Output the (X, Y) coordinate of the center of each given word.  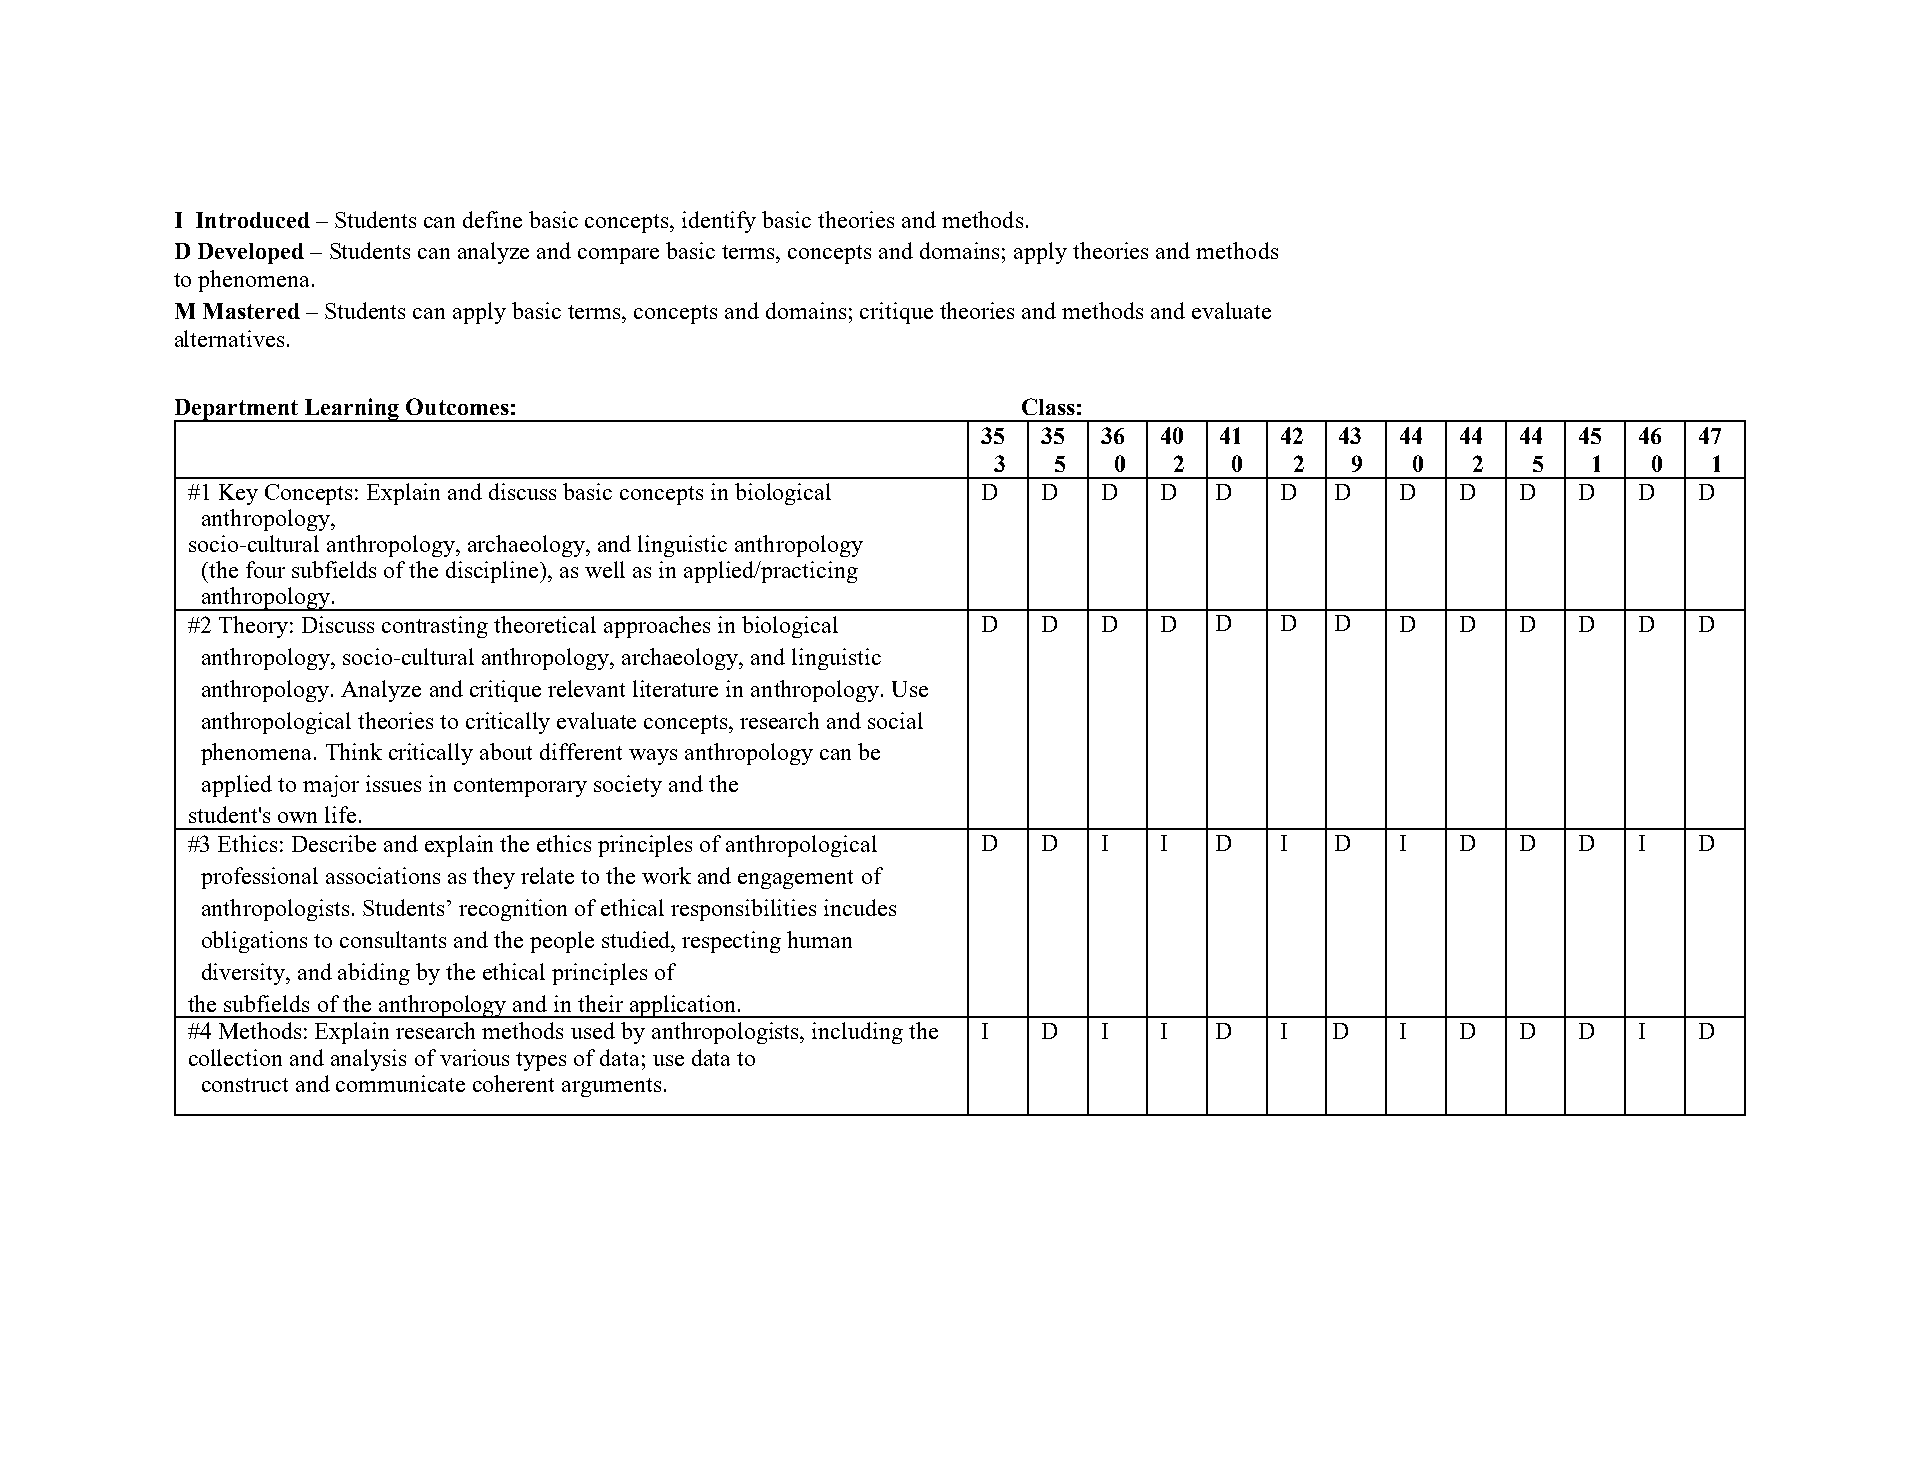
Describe (334, 843)
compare (618, 256)
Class (1048, 406)
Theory (253, 627)
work (666, 875)
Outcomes (457, 406)
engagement (795, 879)
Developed (251, 253)
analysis (368, 1060)
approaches (657, 627)
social (895, 720)
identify (719, 222)
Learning (352, 410)
